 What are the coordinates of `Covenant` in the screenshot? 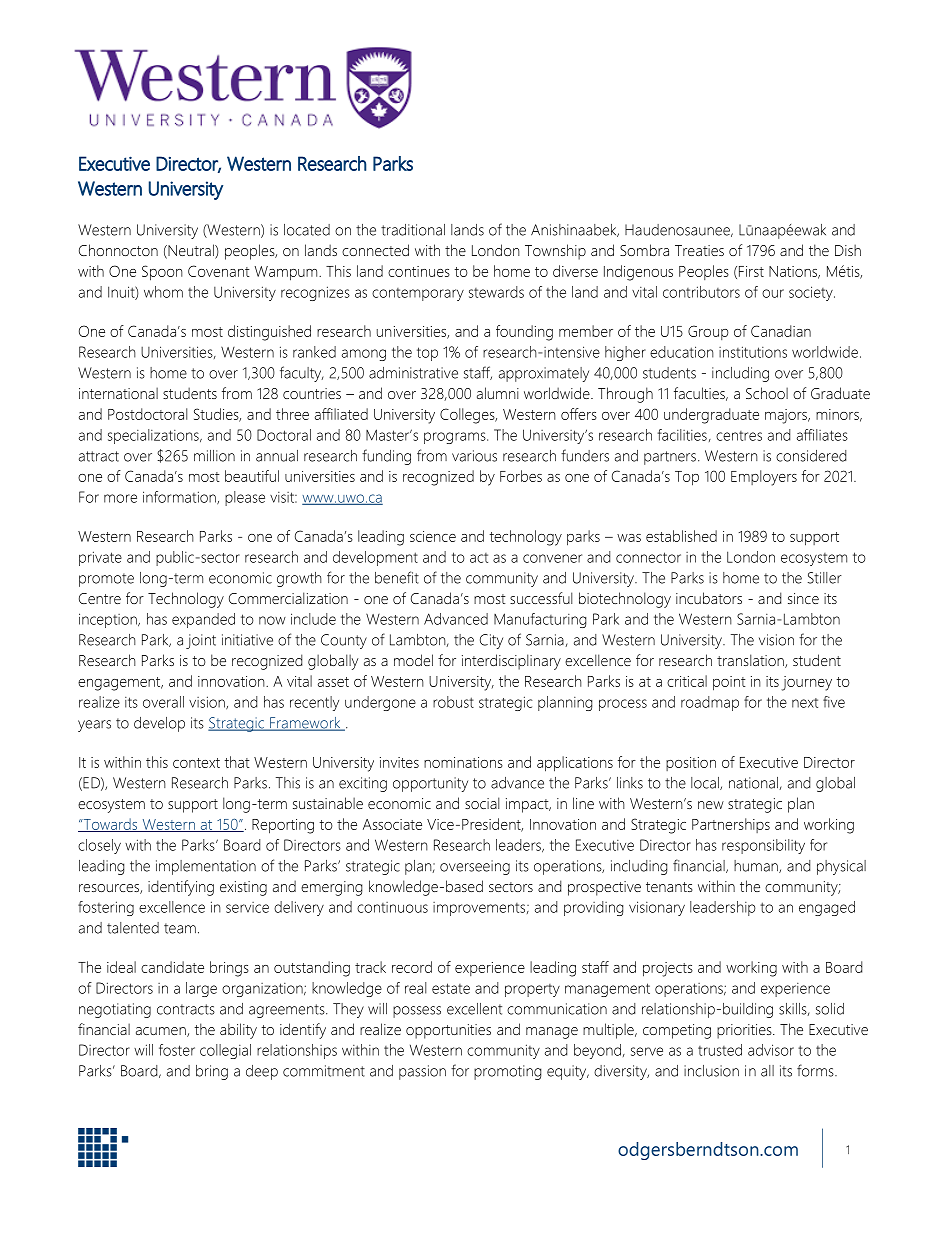 It's located at (219, 271).
